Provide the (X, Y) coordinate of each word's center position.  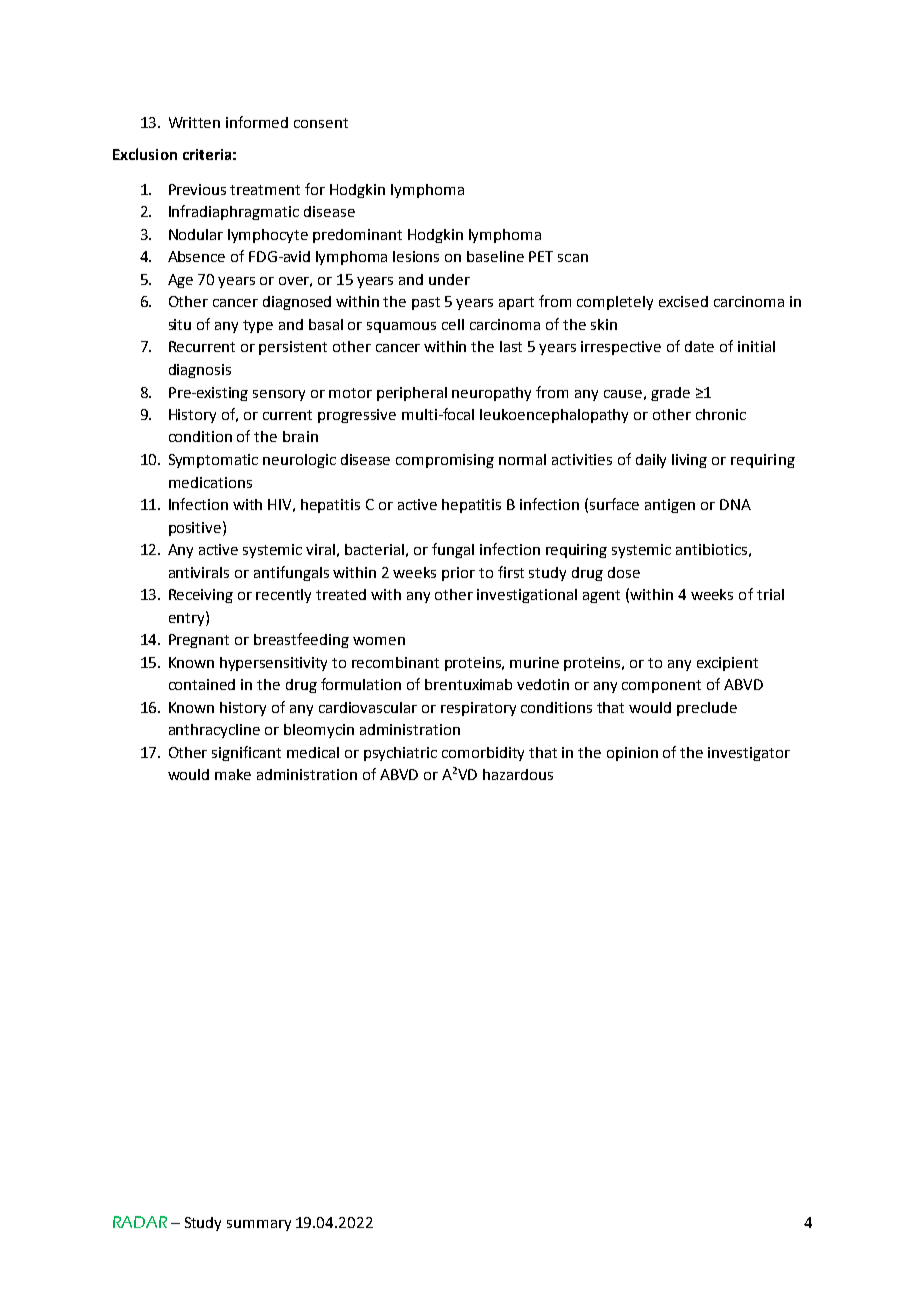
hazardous (518, 774)
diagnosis (200, 371)
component (661, 686)
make (233, 774)
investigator (749, 754)
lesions (416, 256)
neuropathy (491, 394)
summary (259, 1225)
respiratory (478, 709)
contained (202, 684)
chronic (721, 414)
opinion (632, 754)
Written (194, 122)
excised (683, 301)
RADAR (140, 1222)
